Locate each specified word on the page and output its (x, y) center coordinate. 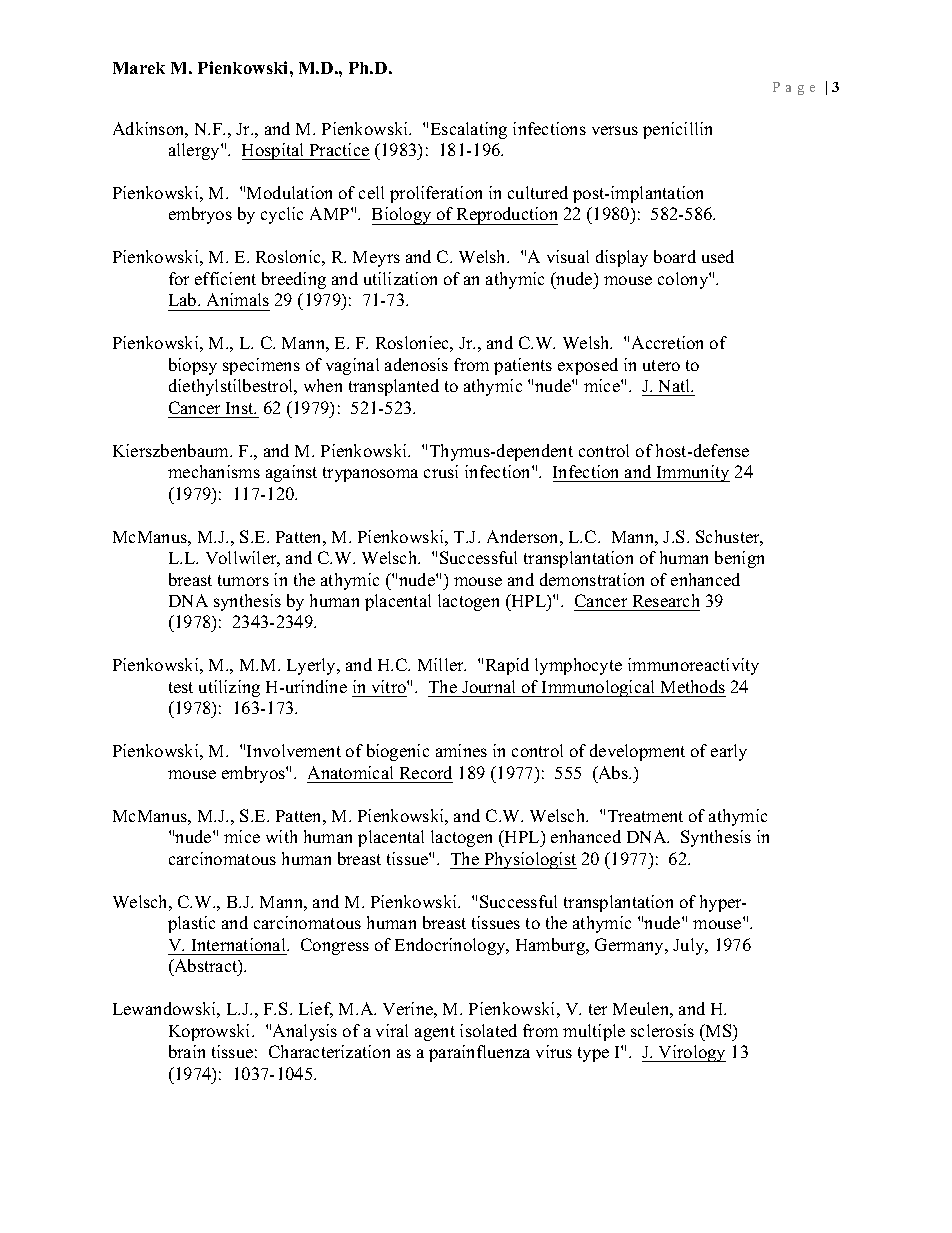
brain (187, 1051)
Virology (691, 1053)
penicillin (677, 130)
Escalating (469, 130)
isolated (488, 1030)
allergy (195, 151)
